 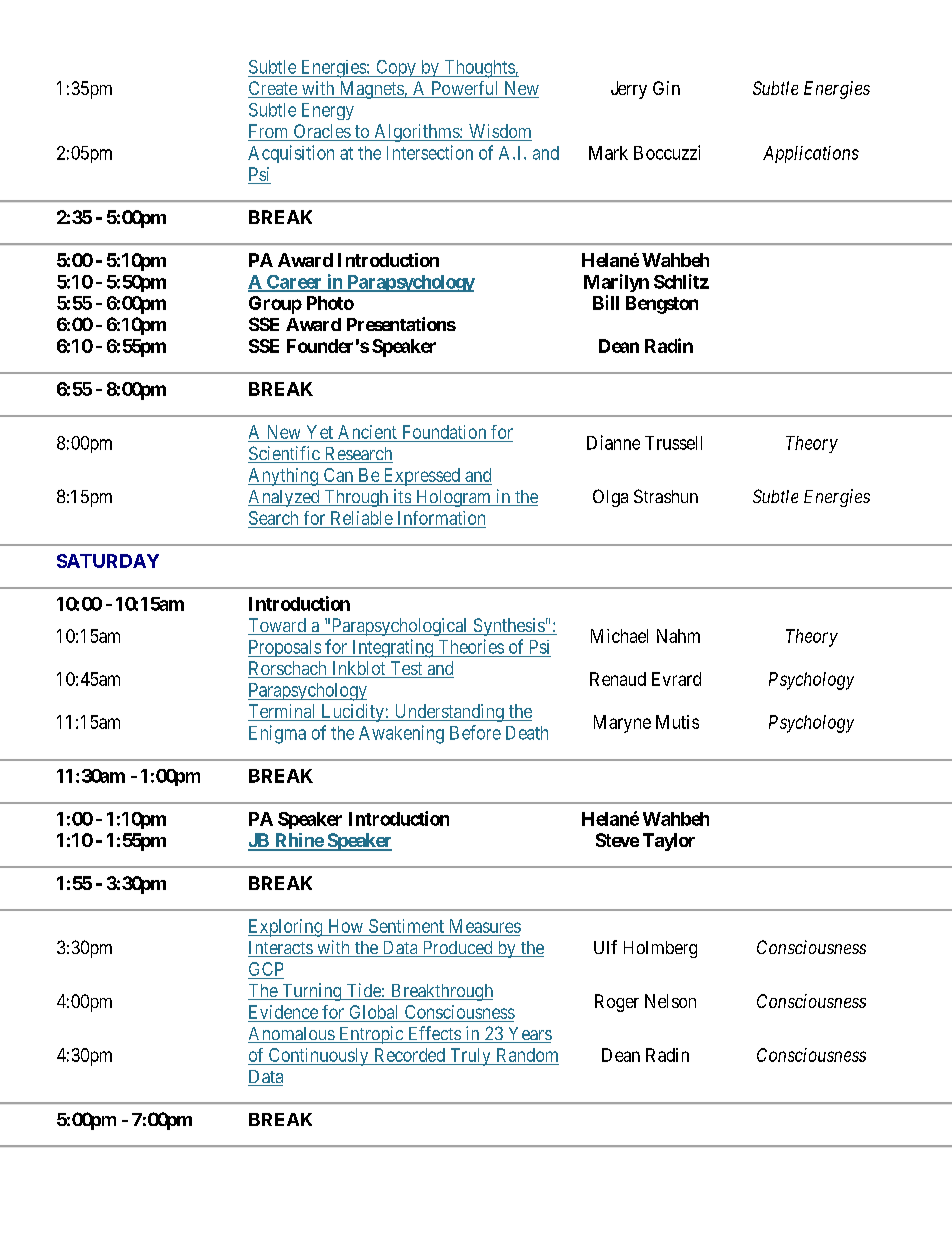 What do you see at coordinates (441, 518) in the screenshot?
I see `Information` at bounding box center [441, 518].
